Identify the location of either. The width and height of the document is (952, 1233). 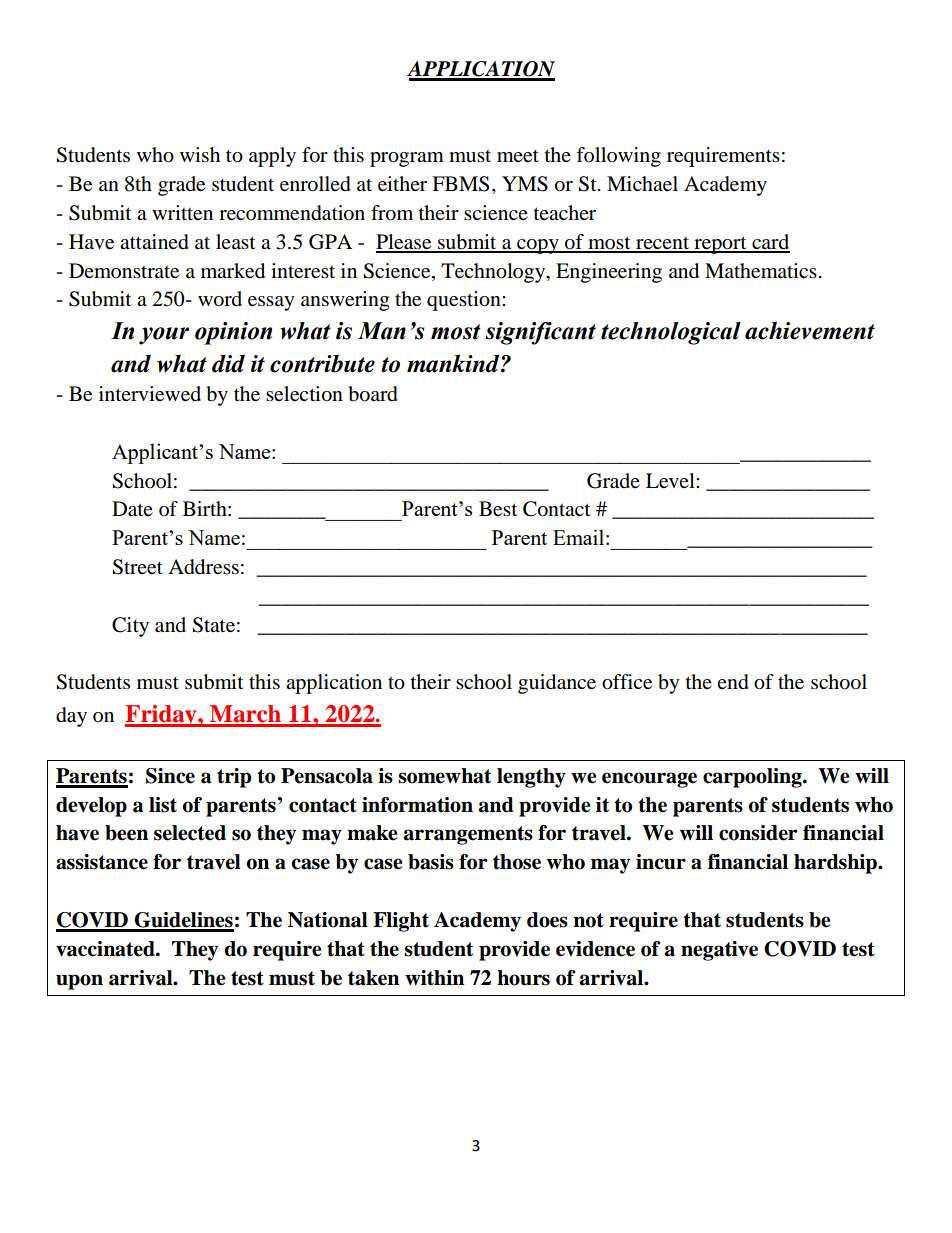
(402, 184).
